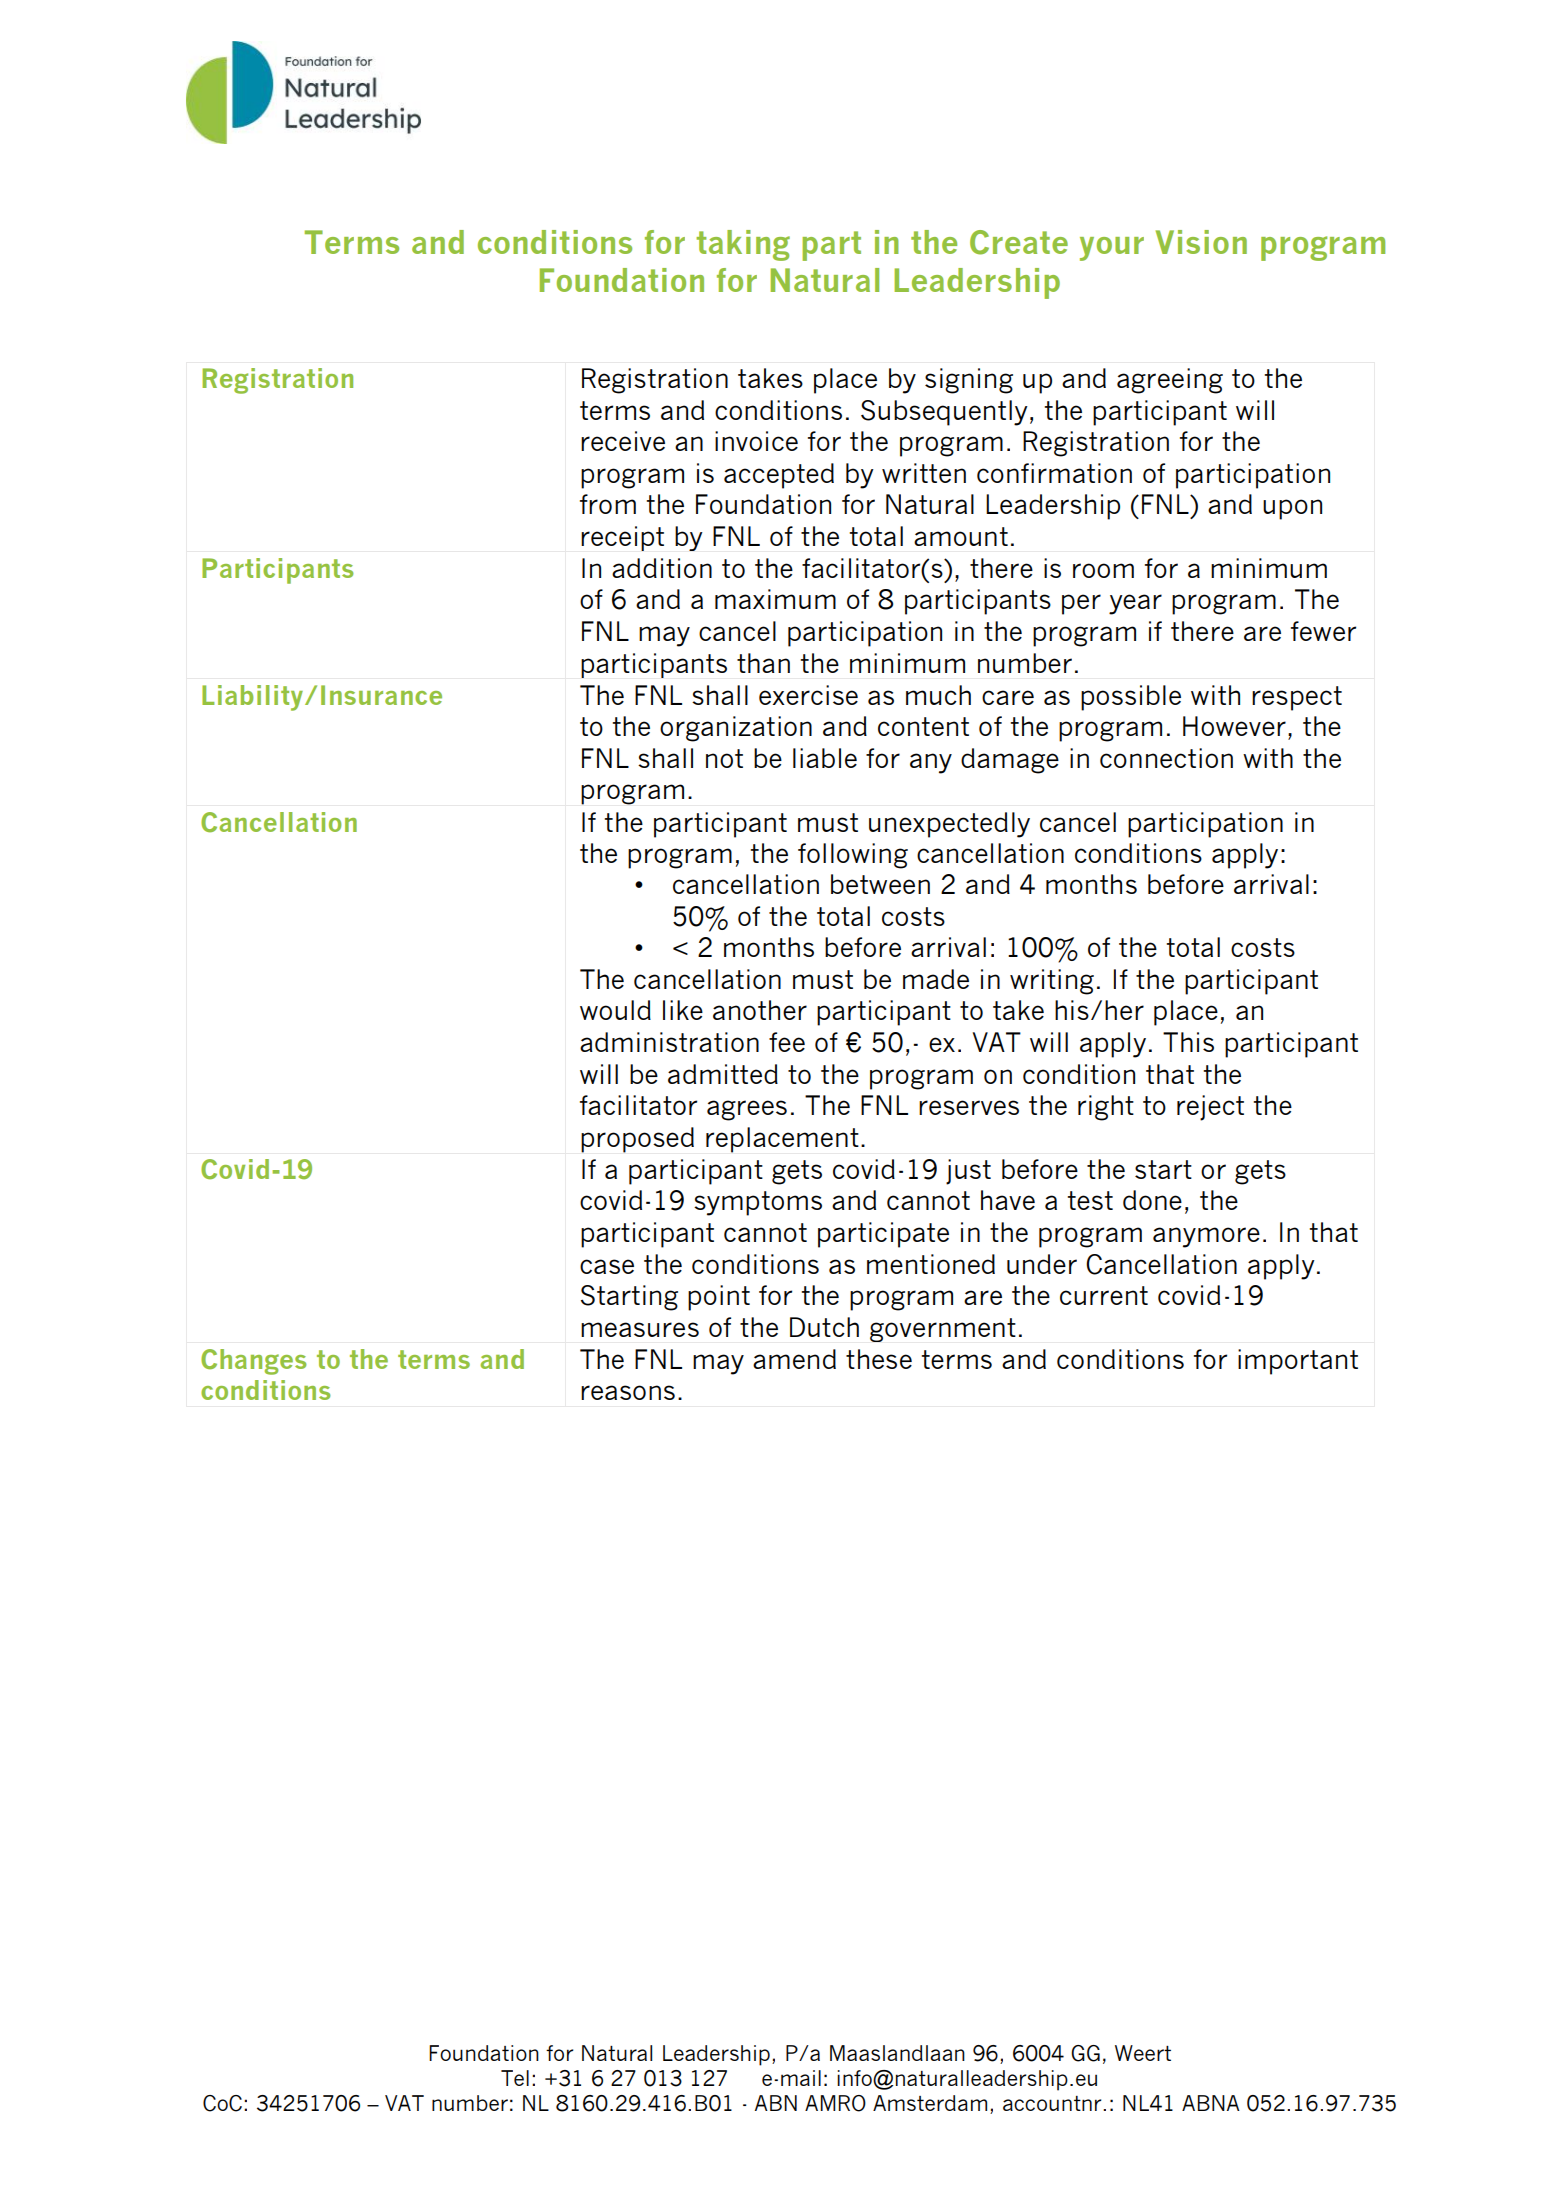 The height and width of the document is (2209, 1561). What do you see at coordinates (1166, 758) in the document?
I see `connection` at bounding box center [1166, 758].
